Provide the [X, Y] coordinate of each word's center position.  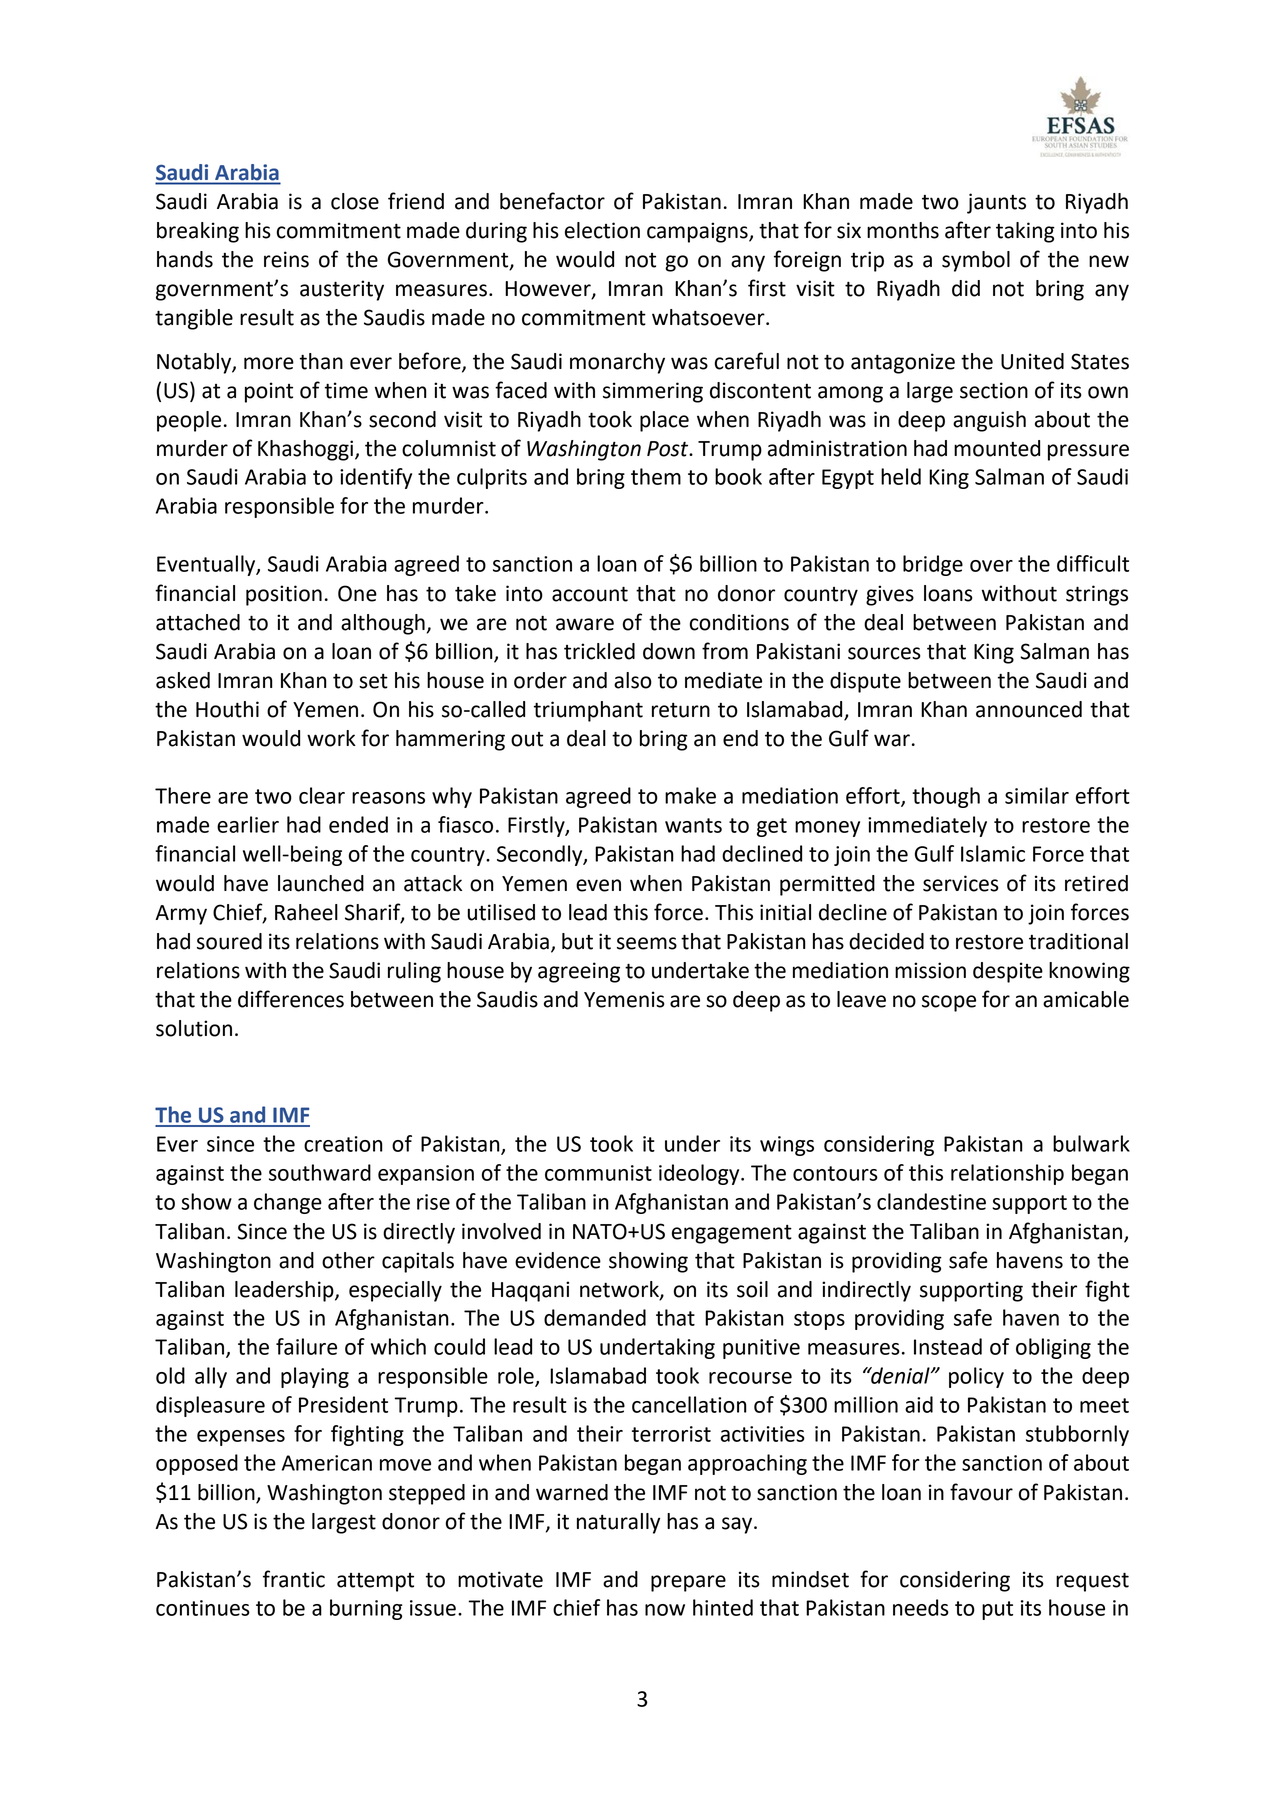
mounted [997, 448]
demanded [595, 1317]
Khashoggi [307, 450]
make [690, 795]
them [656, 476]
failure [306, 1346]
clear [322, 795]
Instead [948, 1346]
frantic [294, 1579]
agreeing [579, 972]
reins [286, 259]
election [602, 230]
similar [1037, 795]
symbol [976, 261]
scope [949, 1003]
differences [291, 999]
